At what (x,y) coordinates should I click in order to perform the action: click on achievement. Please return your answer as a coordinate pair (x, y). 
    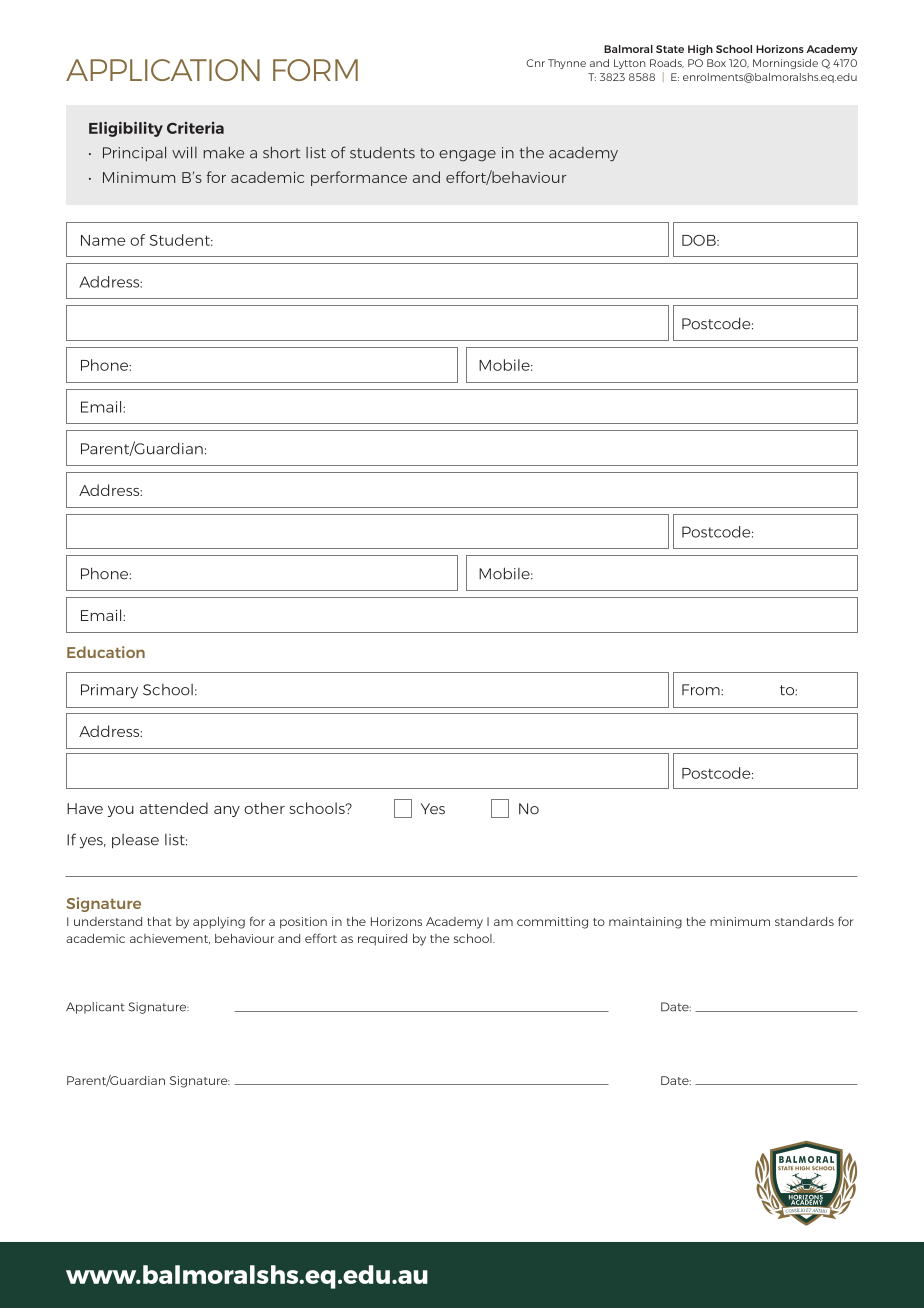
    Looking at the image, I should click on (170, 939).
